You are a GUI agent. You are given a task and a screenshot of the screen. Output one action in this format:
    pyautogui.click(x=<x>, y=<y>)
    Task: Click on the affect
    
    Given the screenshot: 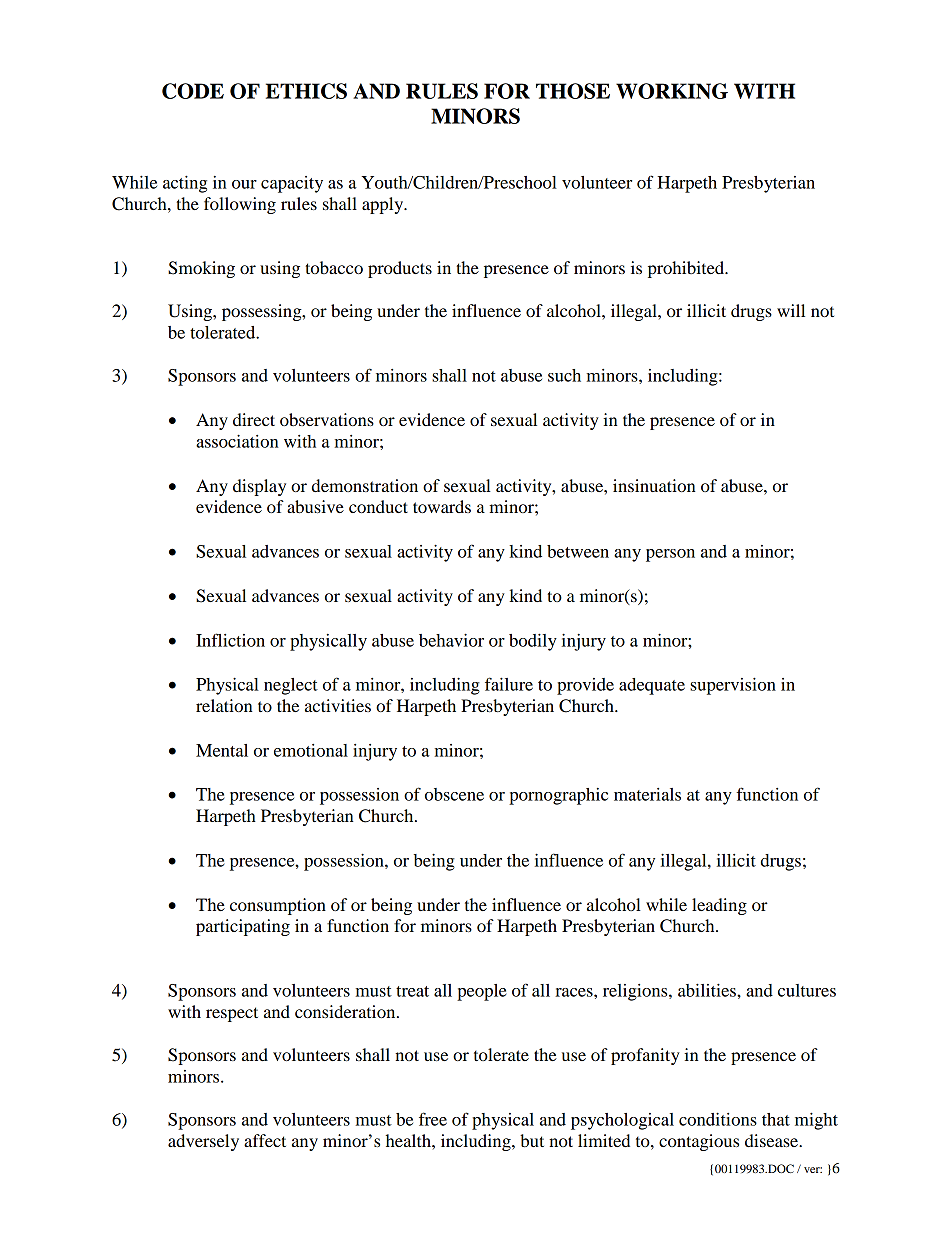 What is the action you would take?
    pyautogui.click(x=265, y=1140)
